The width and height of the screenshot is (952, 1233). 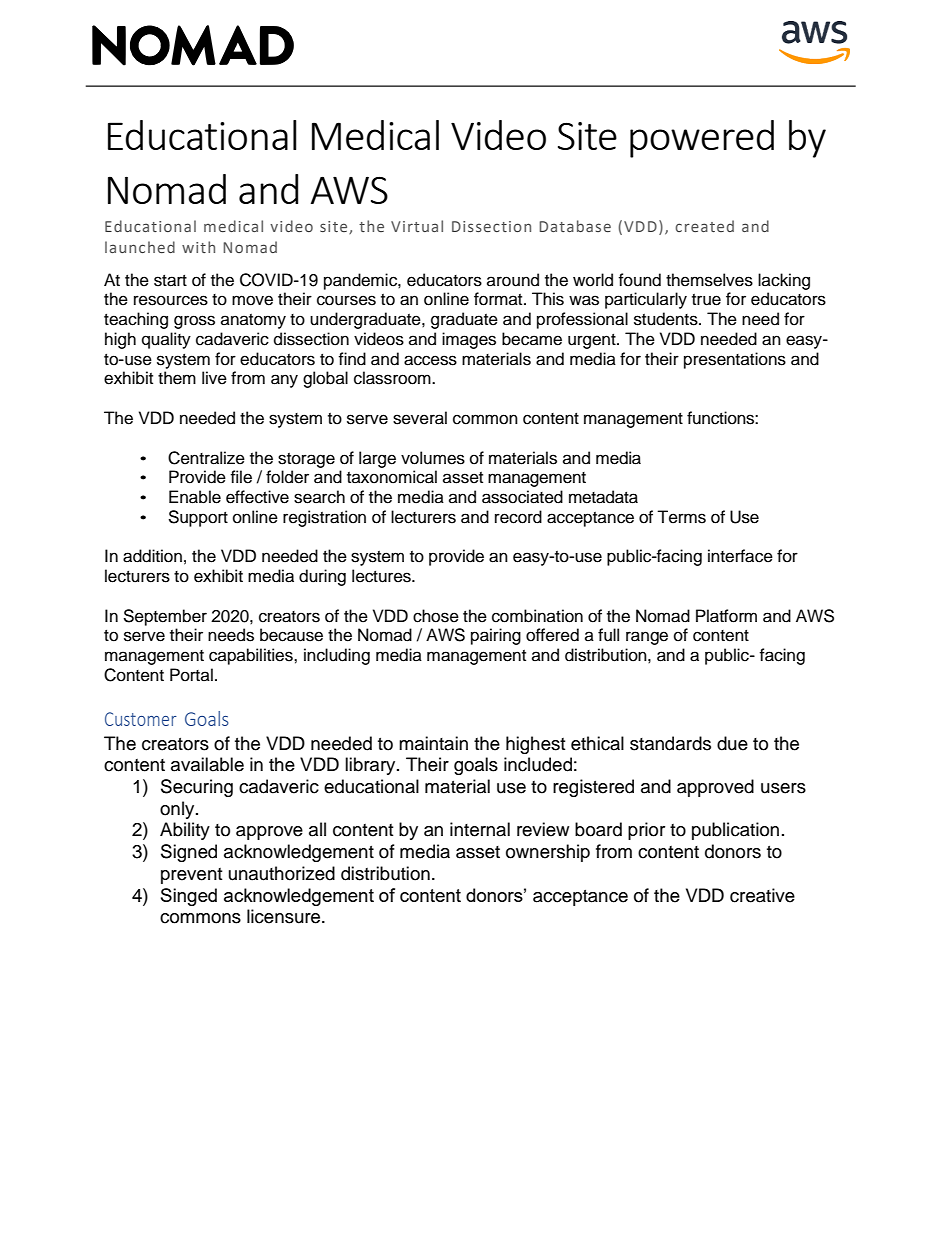 What do you see at coordinates (726, 616) in the screenshot?
I see `Platform` at bounding box center [726, 616].
